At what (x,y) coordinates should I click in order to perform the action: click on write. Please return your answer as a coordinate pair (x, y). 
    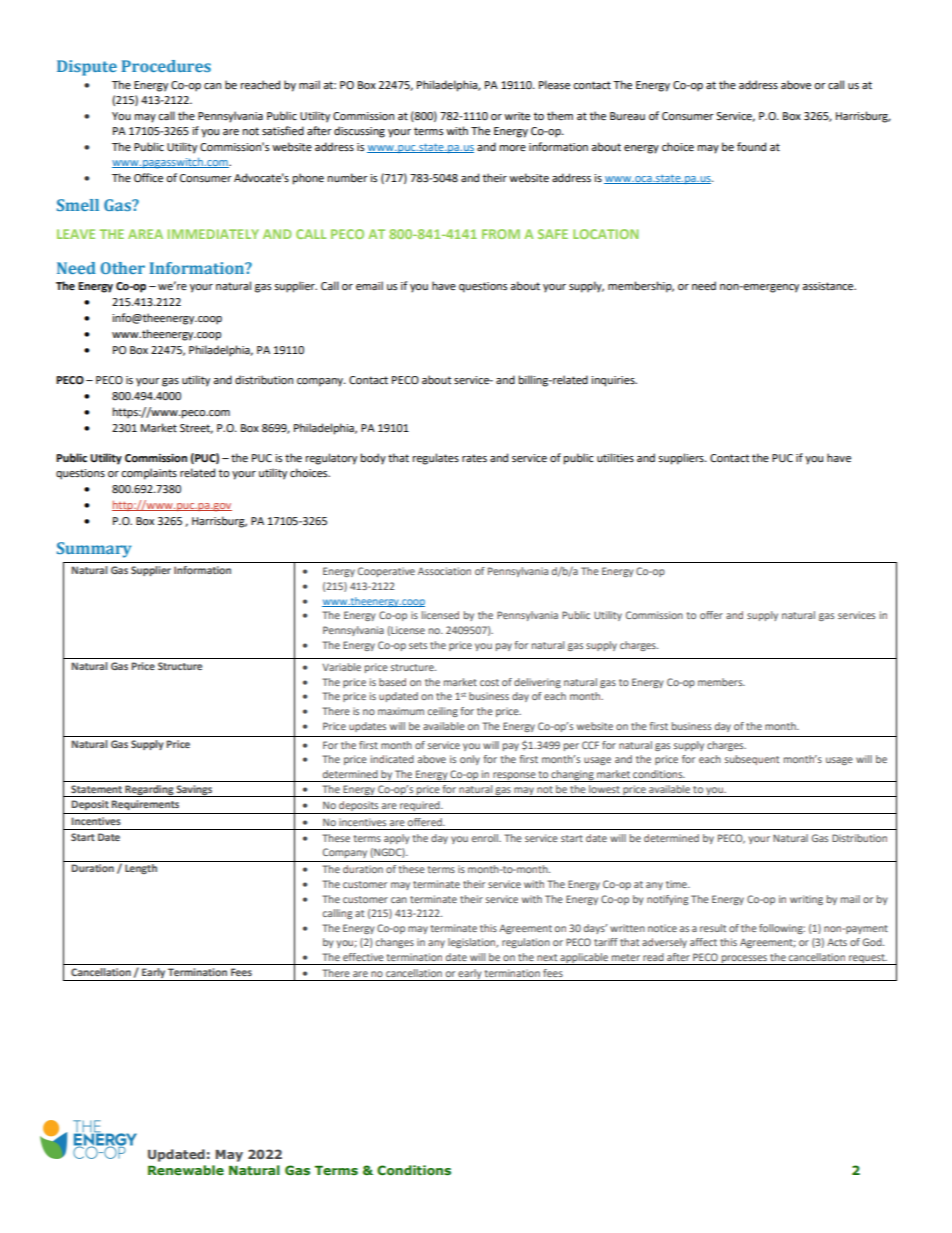
    Looking at the image, I should click on (517, 116).
